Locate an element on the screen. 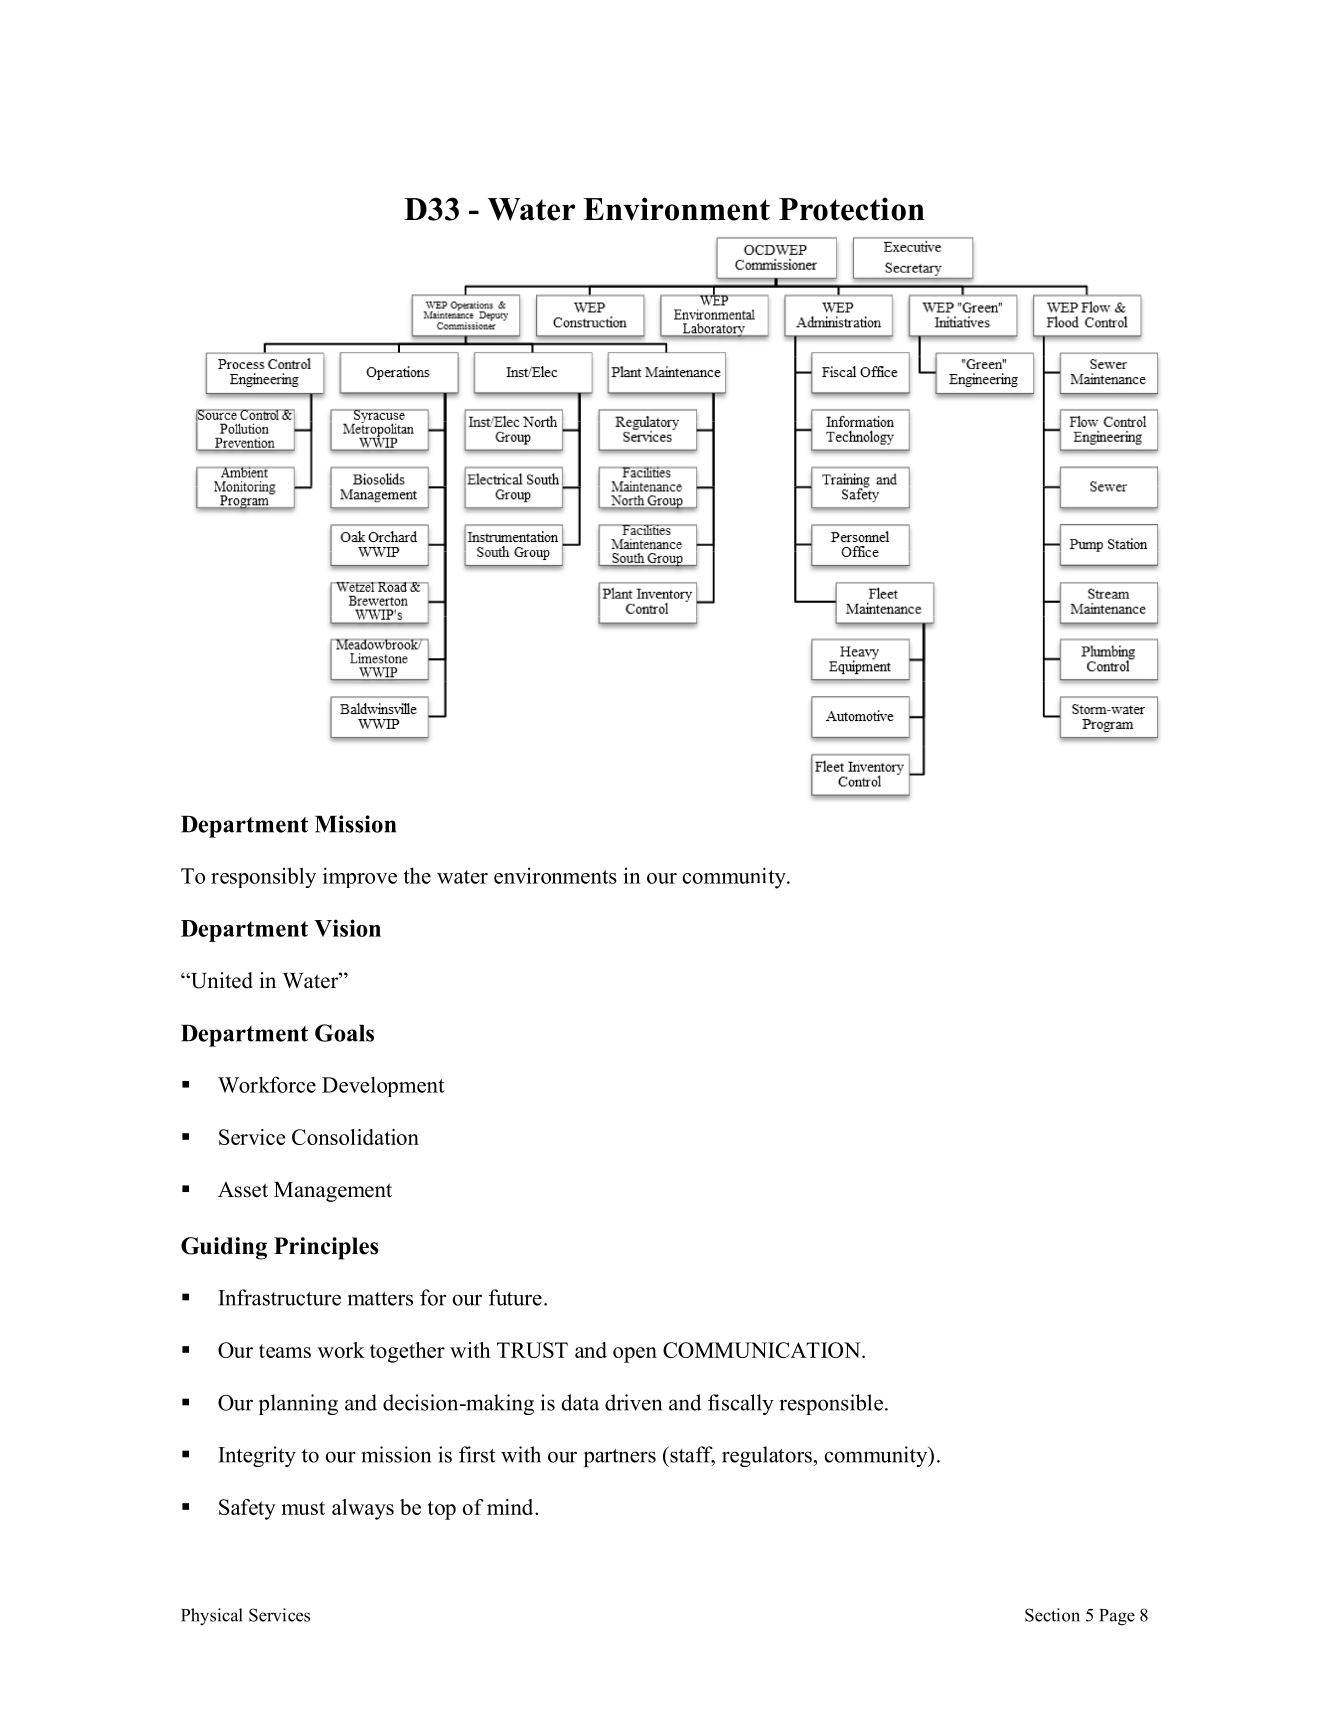  Goals is located at coordinates (344, 1033).
